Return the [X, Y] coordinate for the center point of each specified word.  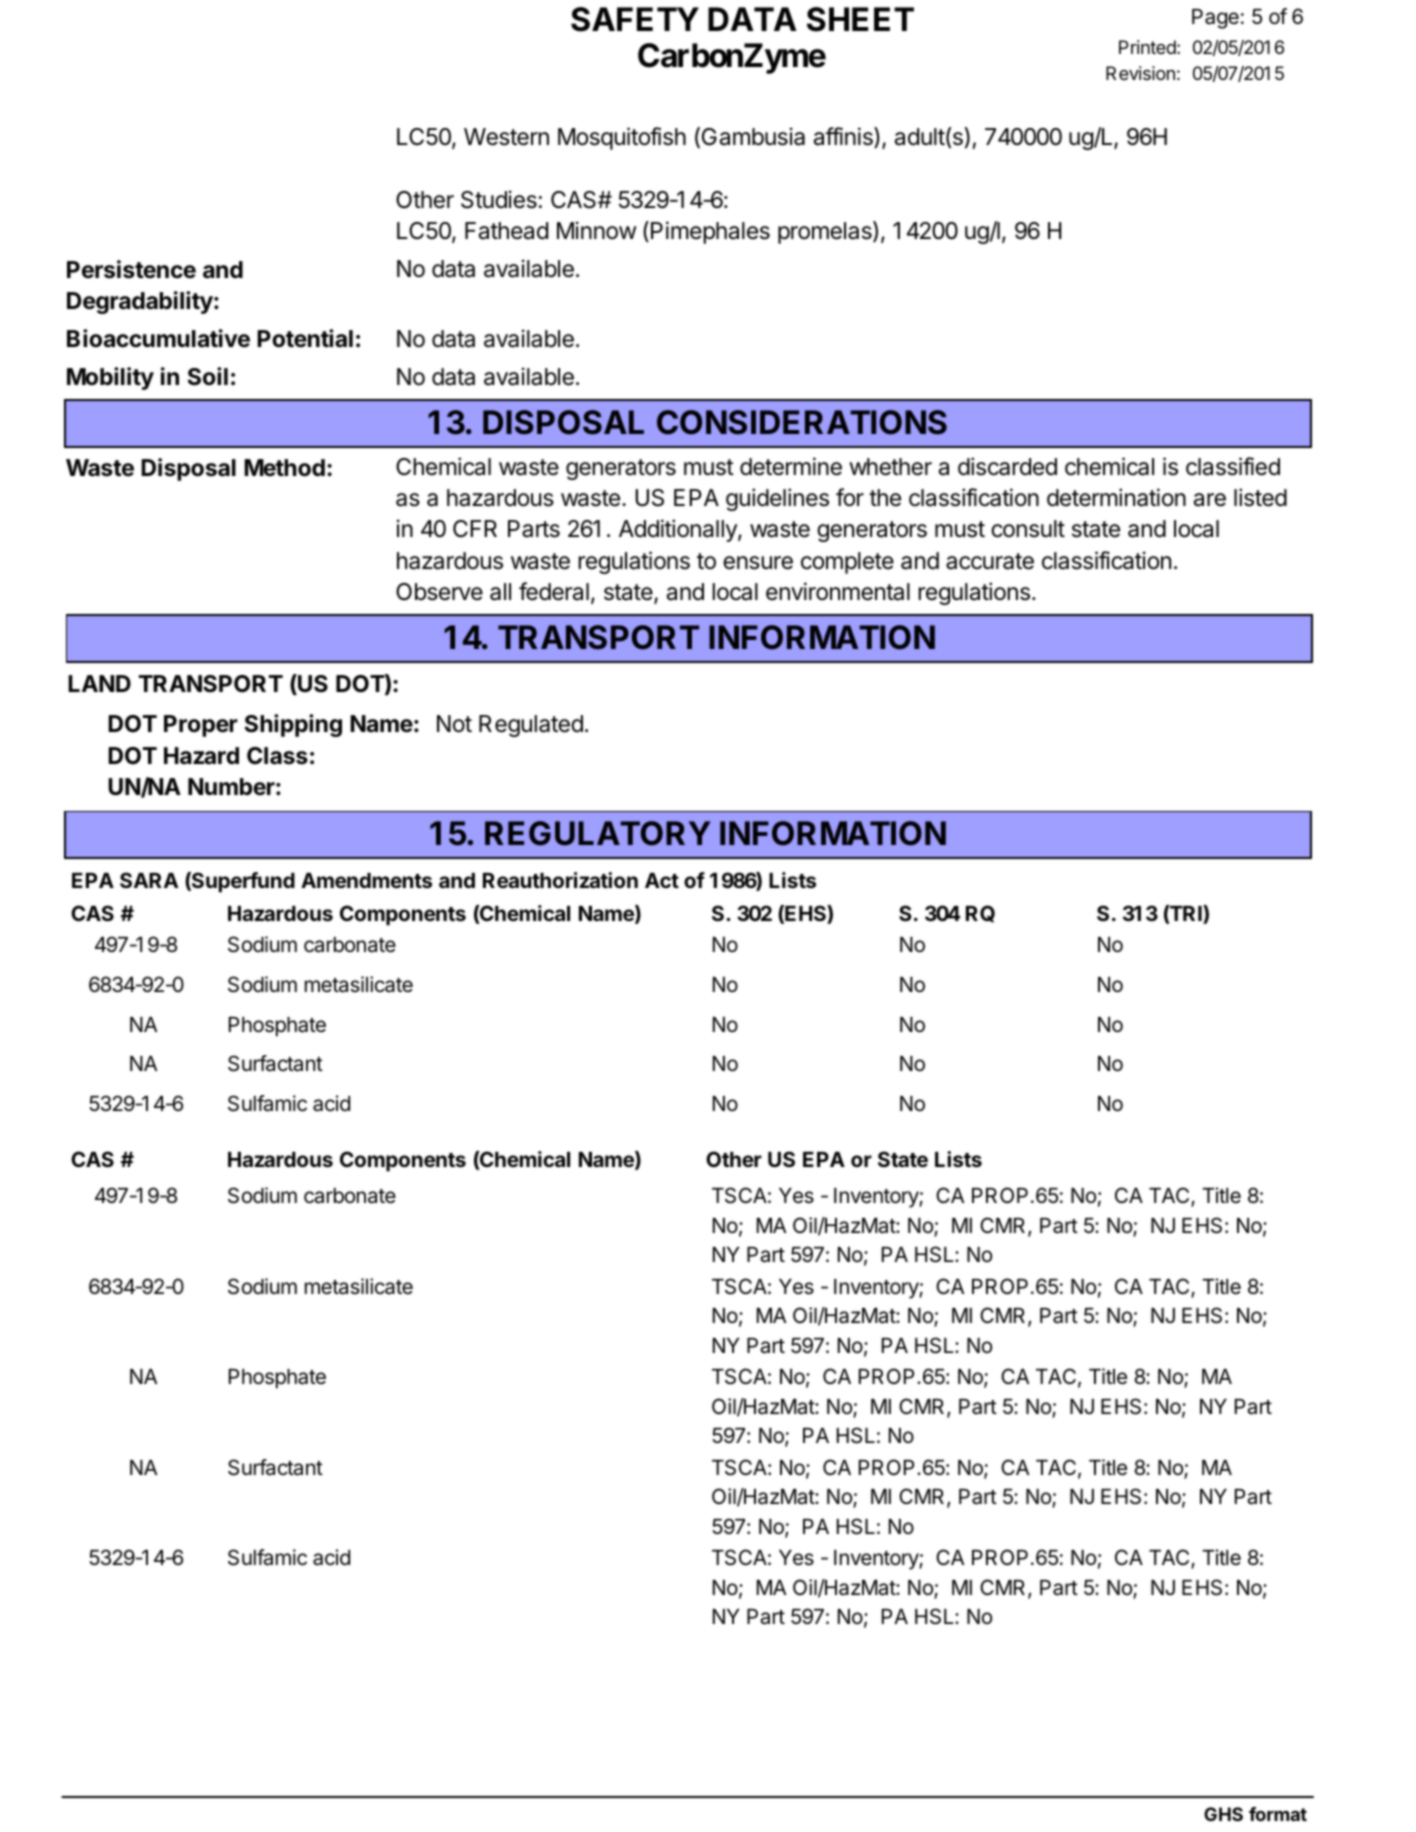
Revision [1140, 73]
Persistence [131, 269]
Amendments [366, 880]
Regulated [531, 726]
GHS [1223, 1814]
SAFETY [635, 19]
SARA [149, 880]
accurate [990, 561]
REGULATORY [597, 833]
